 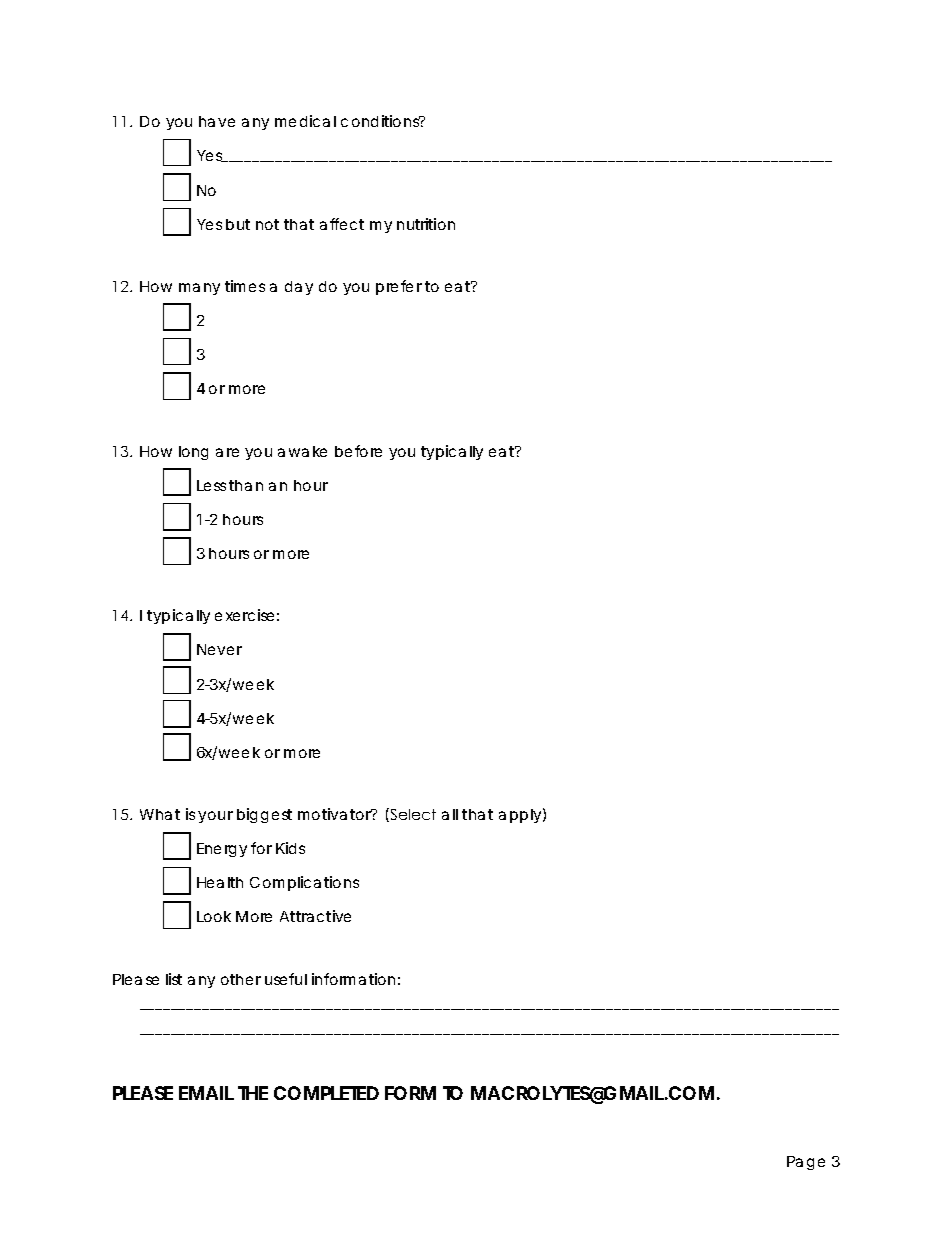 What do you see at coordinates (302, 451) in the screenshot?
I see `awake` at bounding box center [302, 451].
